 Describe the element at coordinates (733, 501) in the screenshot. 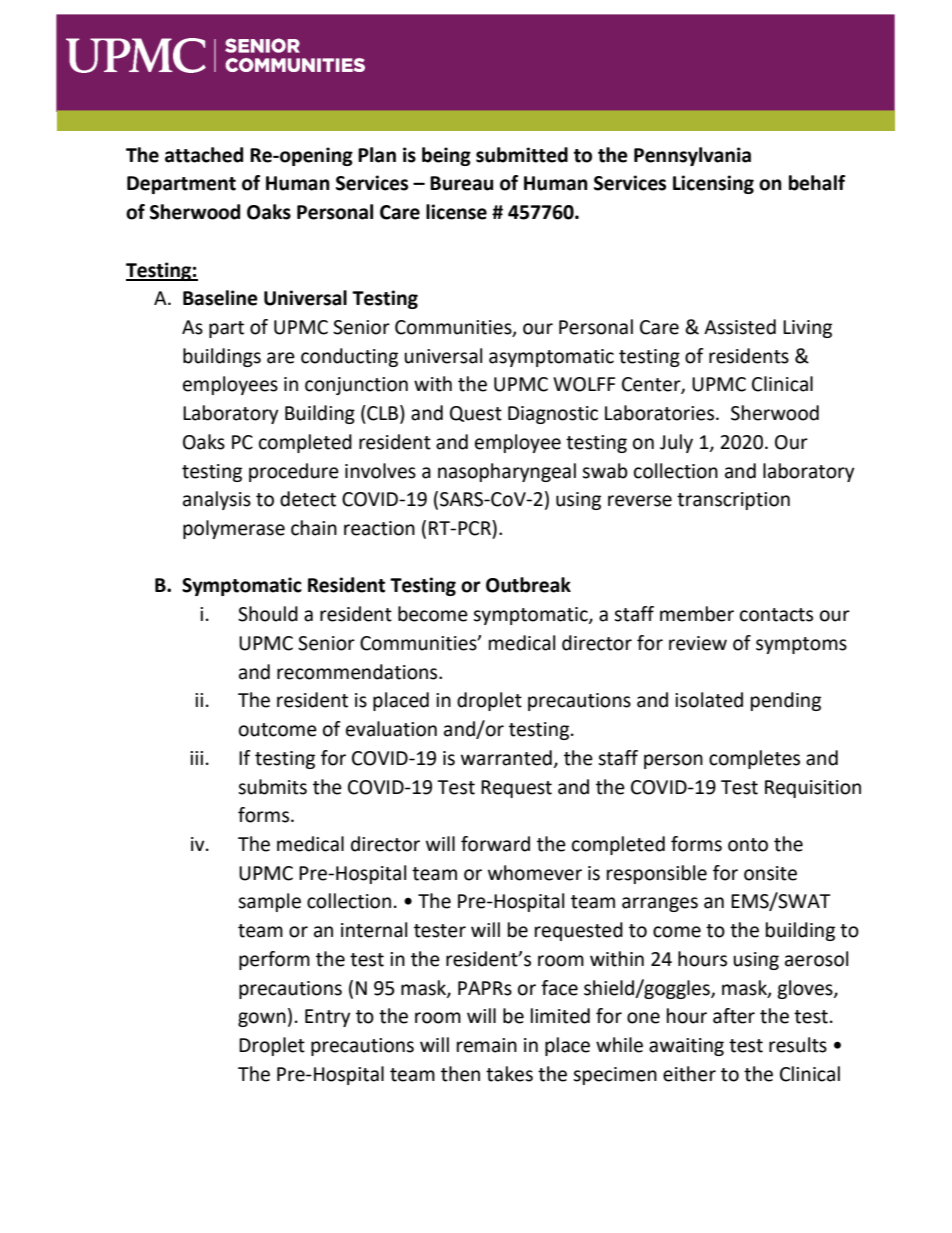

I see `transcription` at that location.
